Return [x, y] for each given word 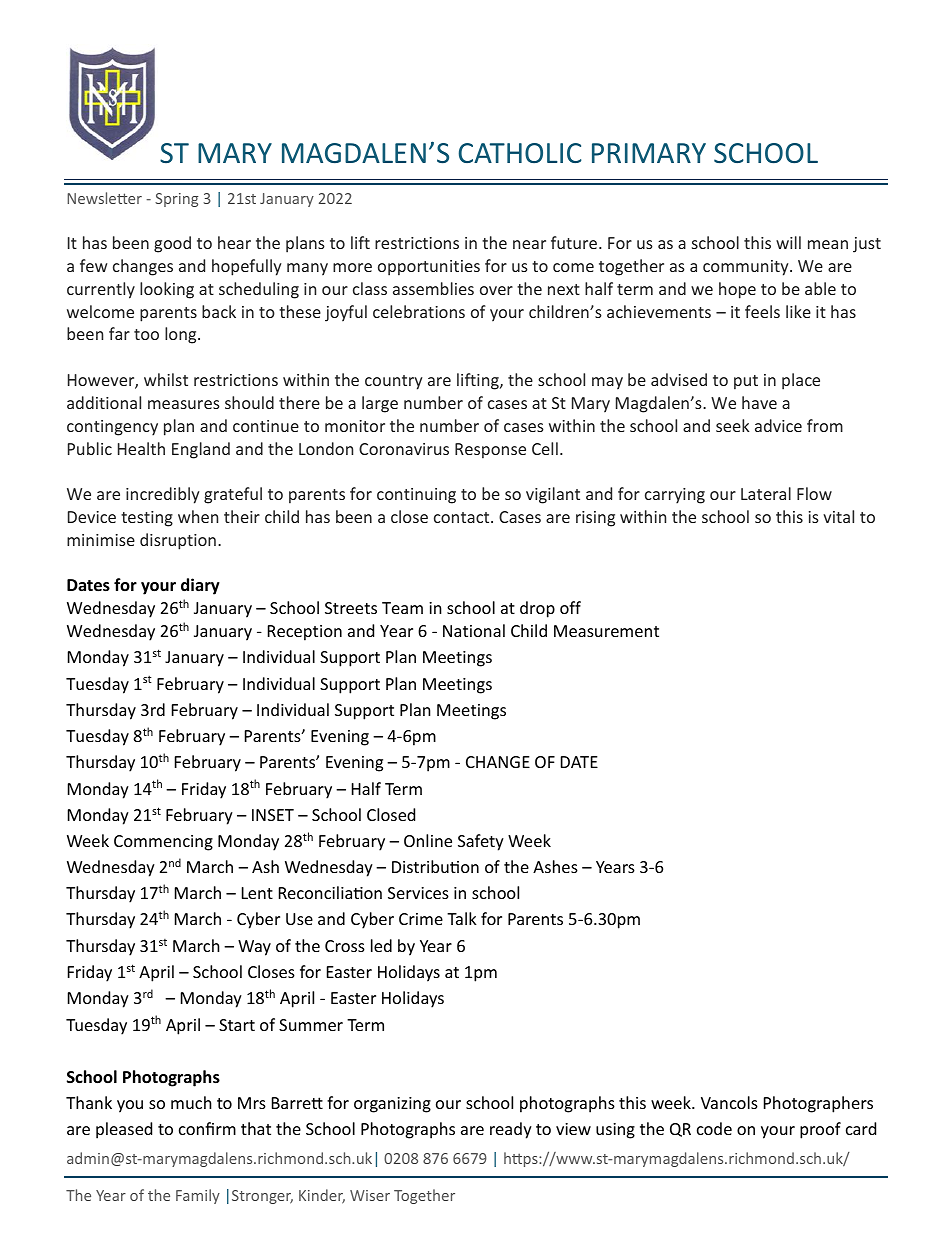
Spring [176, 200]
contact [463, 517]
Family [198, 1196]
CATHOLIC [520, 153]
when [198, 516]
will [788, 242]
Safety [481, 842]
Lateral [766, 493]
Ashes [555, 866]
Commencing [163, 843]
